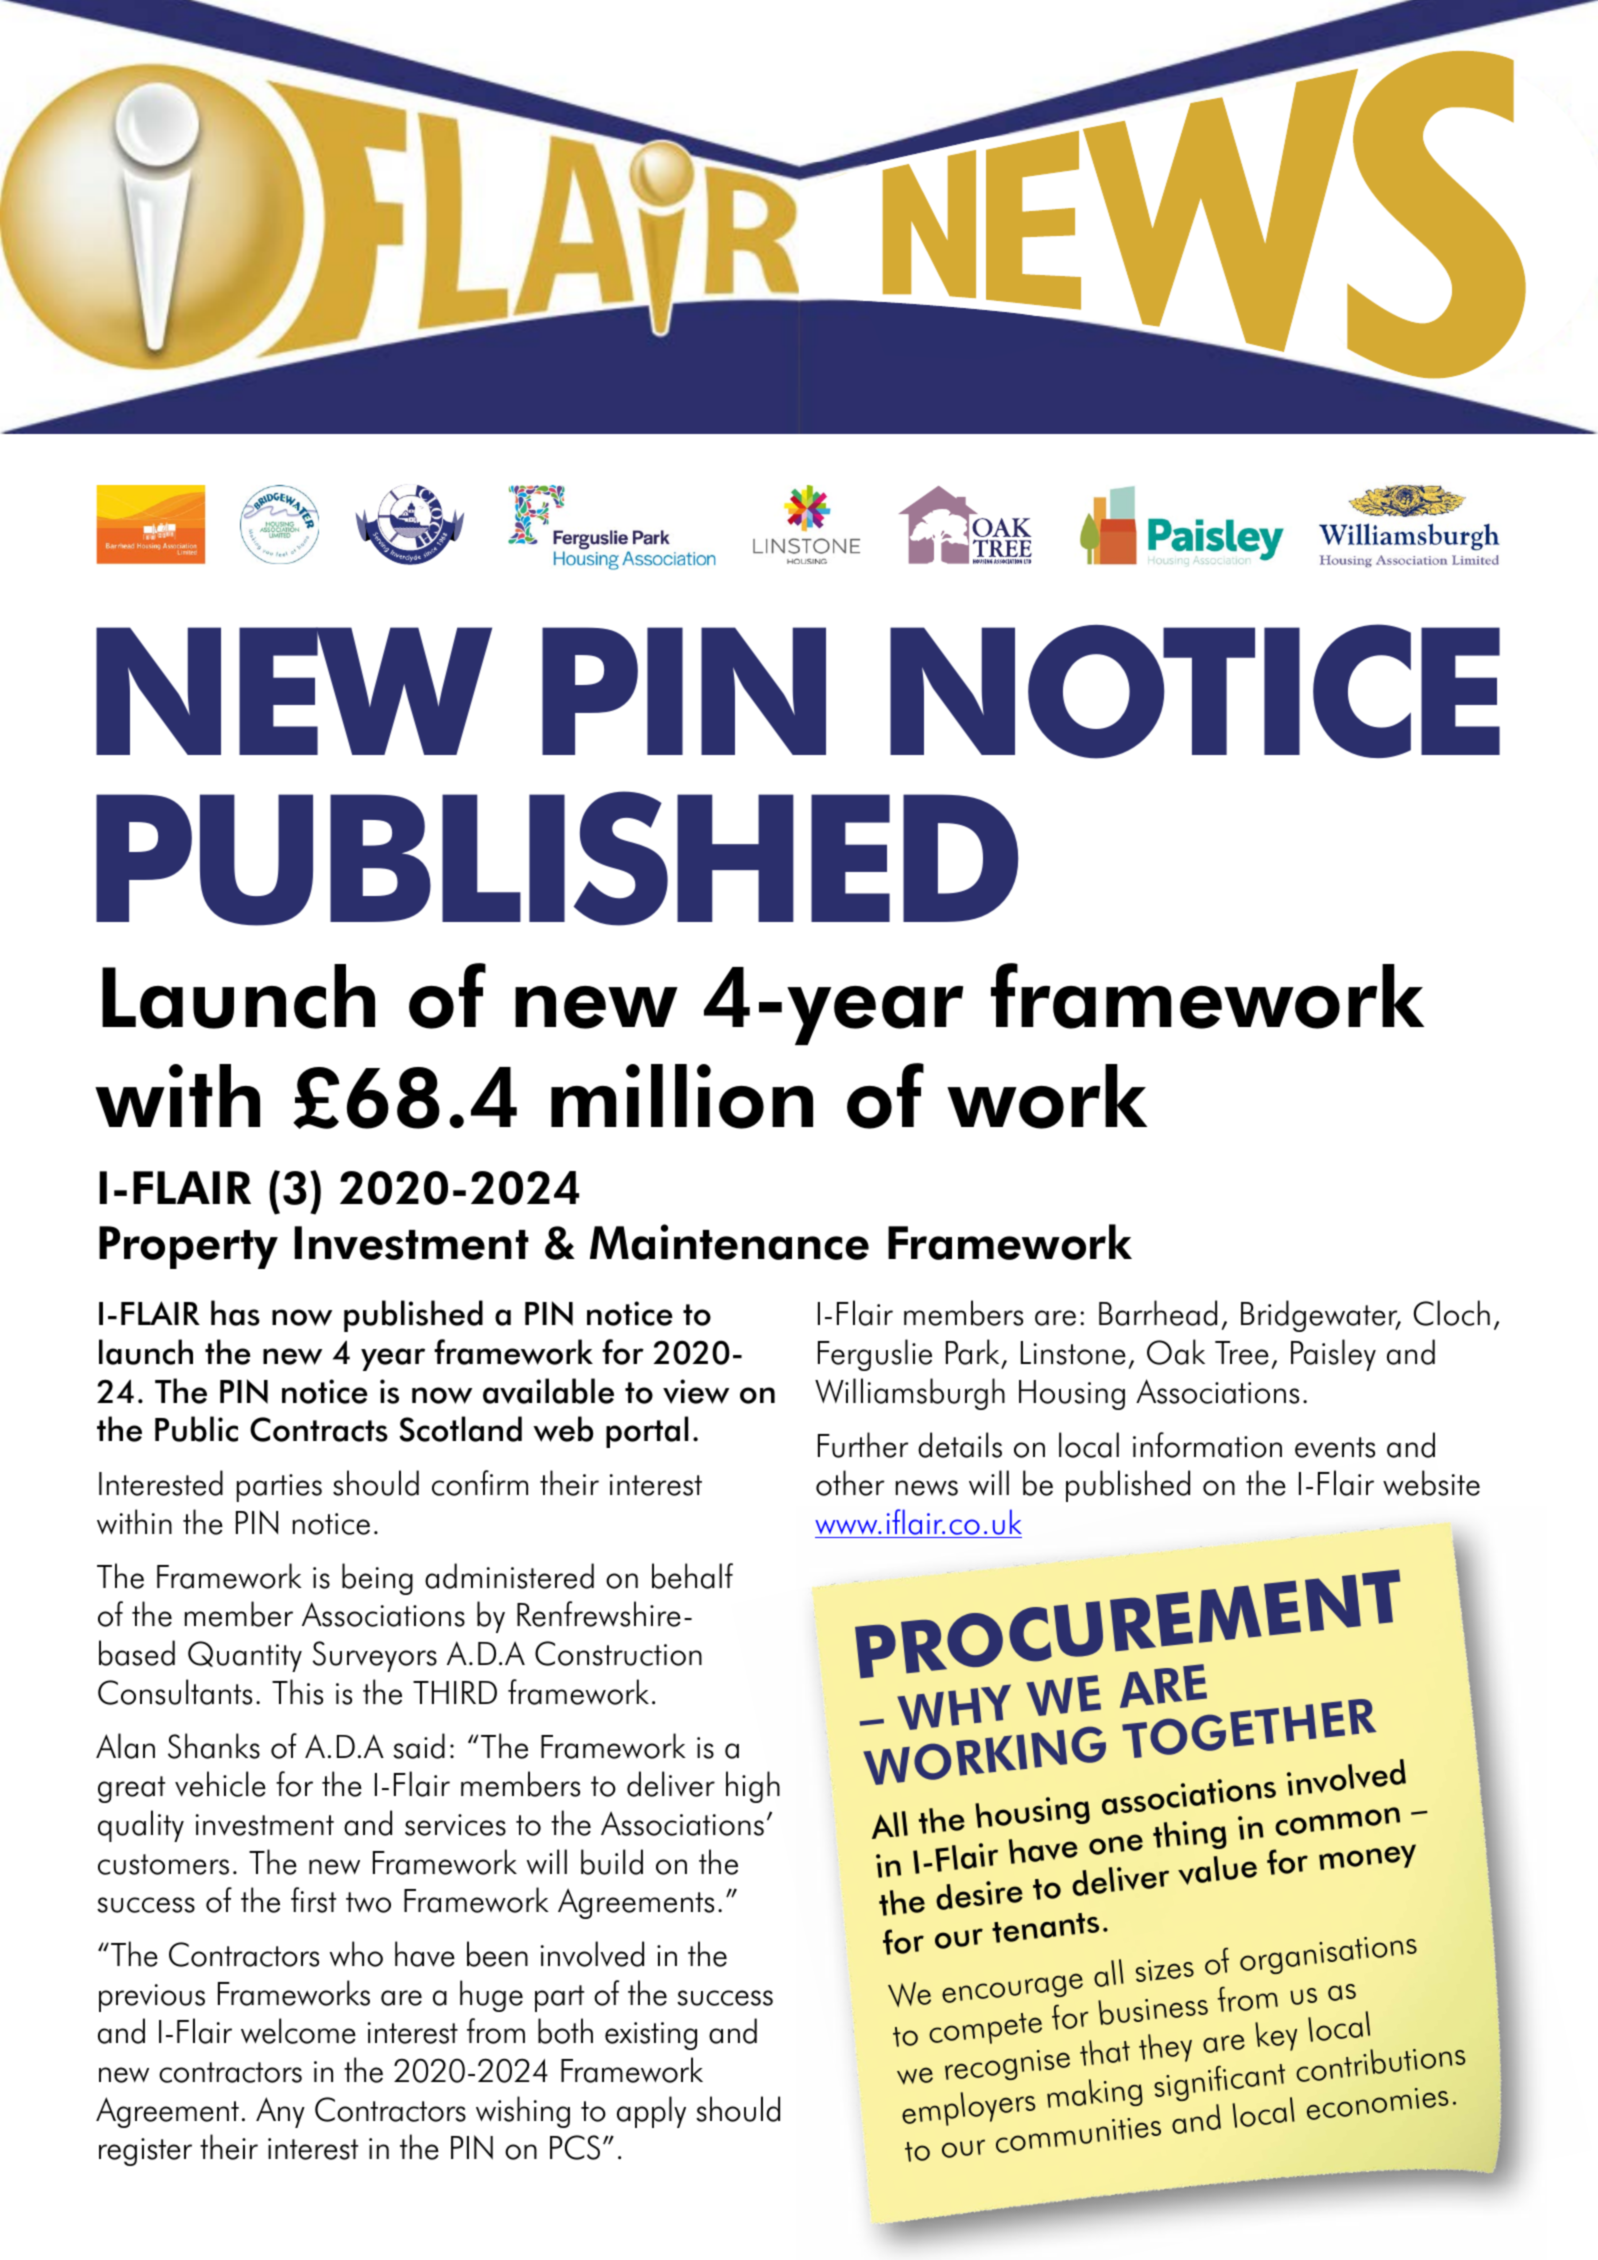 This screenshot has height=2260, width=1598. What do you see at coordinates (651, 2112) in the screenshot?
I see `apply` at bounding box center [651, 2112].
